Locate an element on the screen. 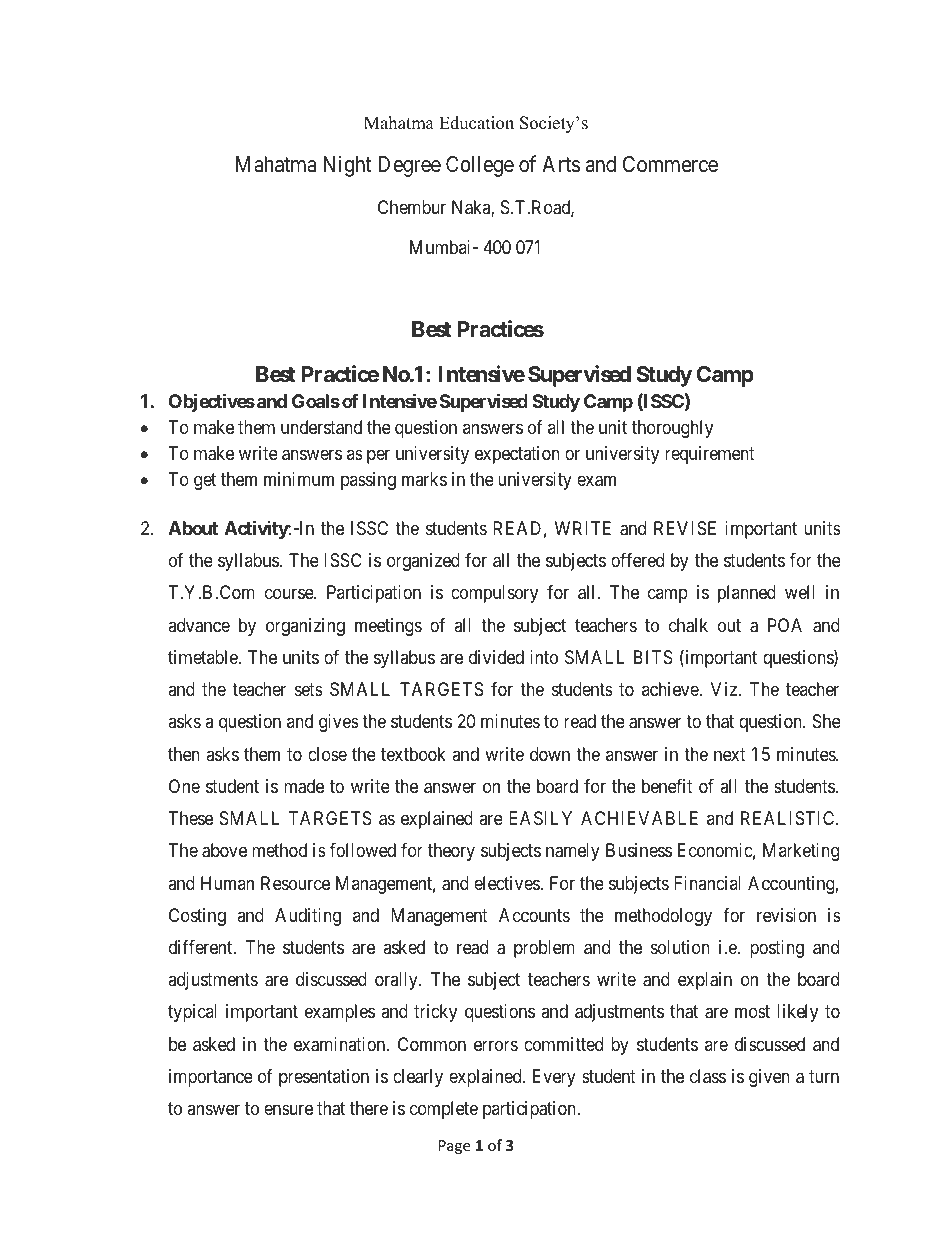 The width and height of the screenshot is (952, 1233). College is located at coordinates (480, 166).
